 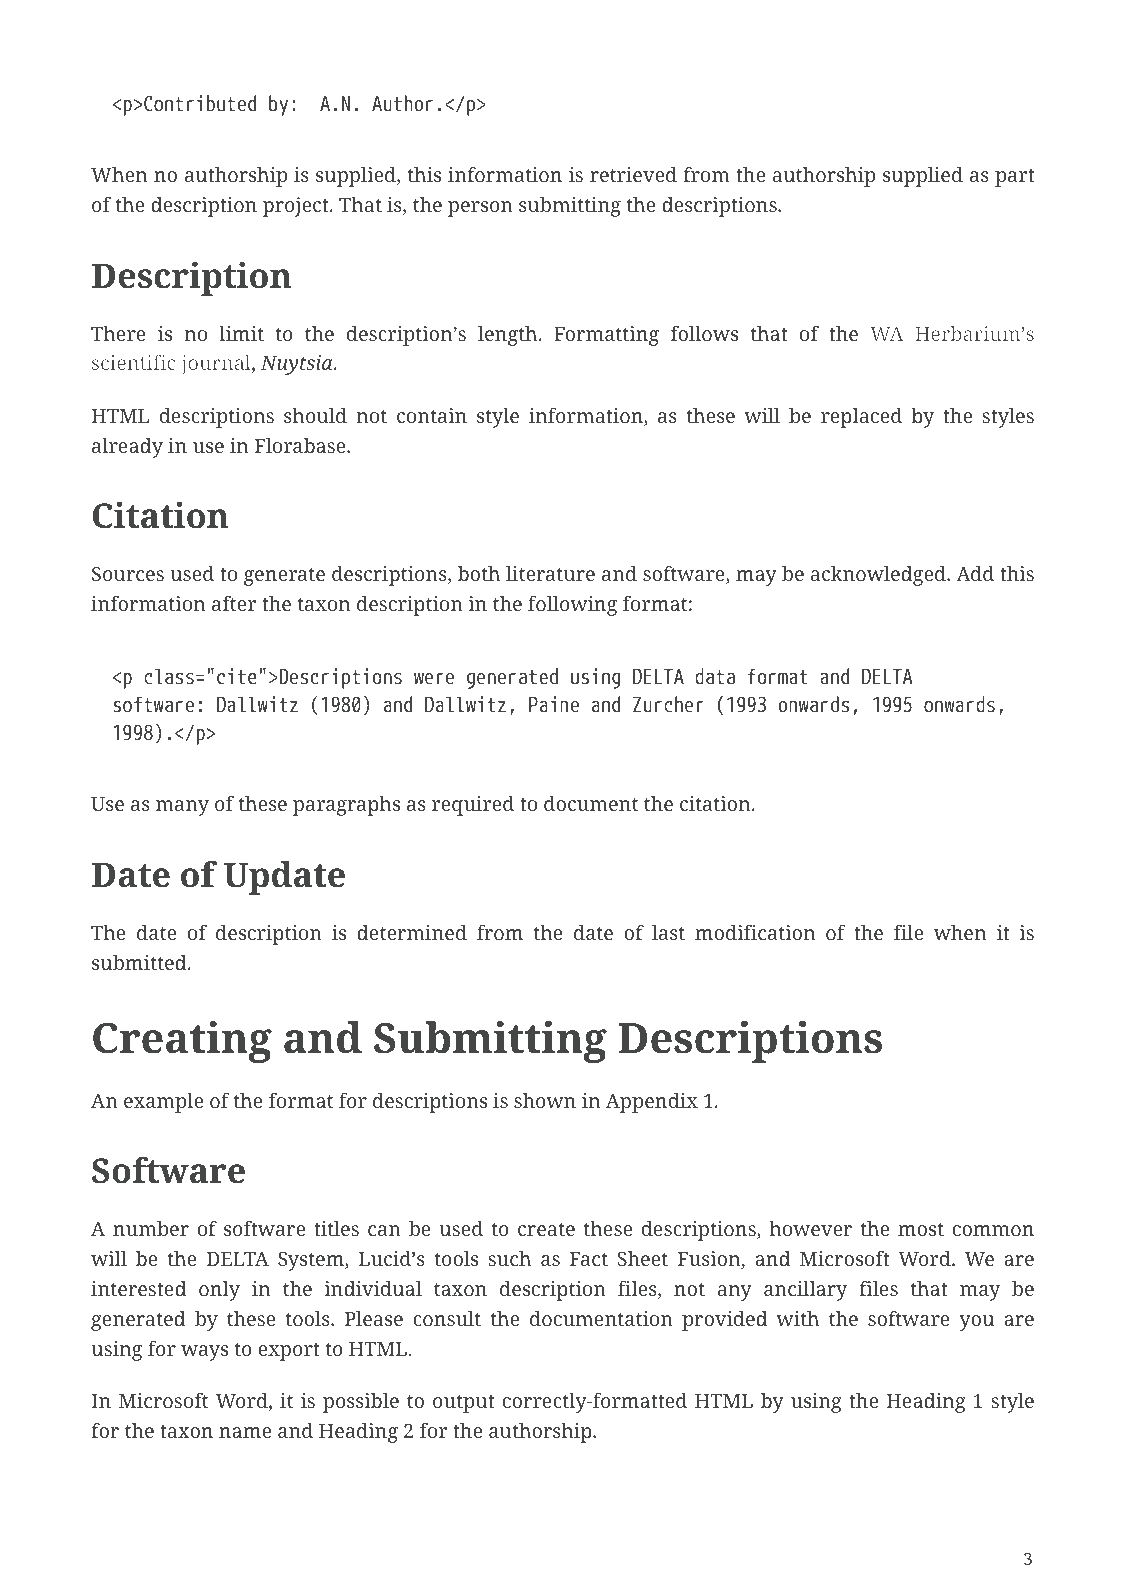 I want to click on part, so click(x=1015, y=178).
